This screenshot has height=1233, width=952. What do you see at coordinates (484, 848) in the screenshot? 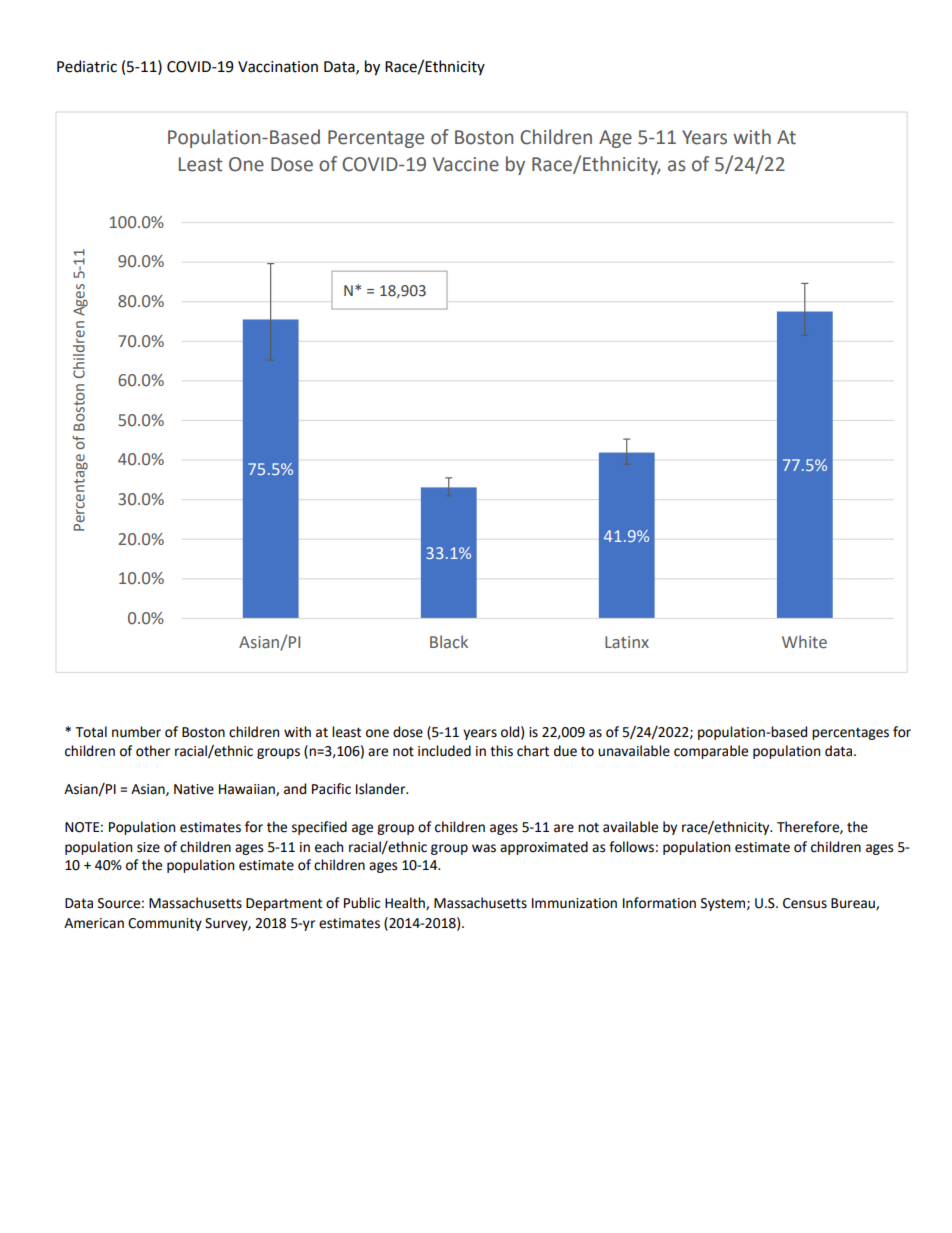
I see `was` at bounding box center [484, 848].
